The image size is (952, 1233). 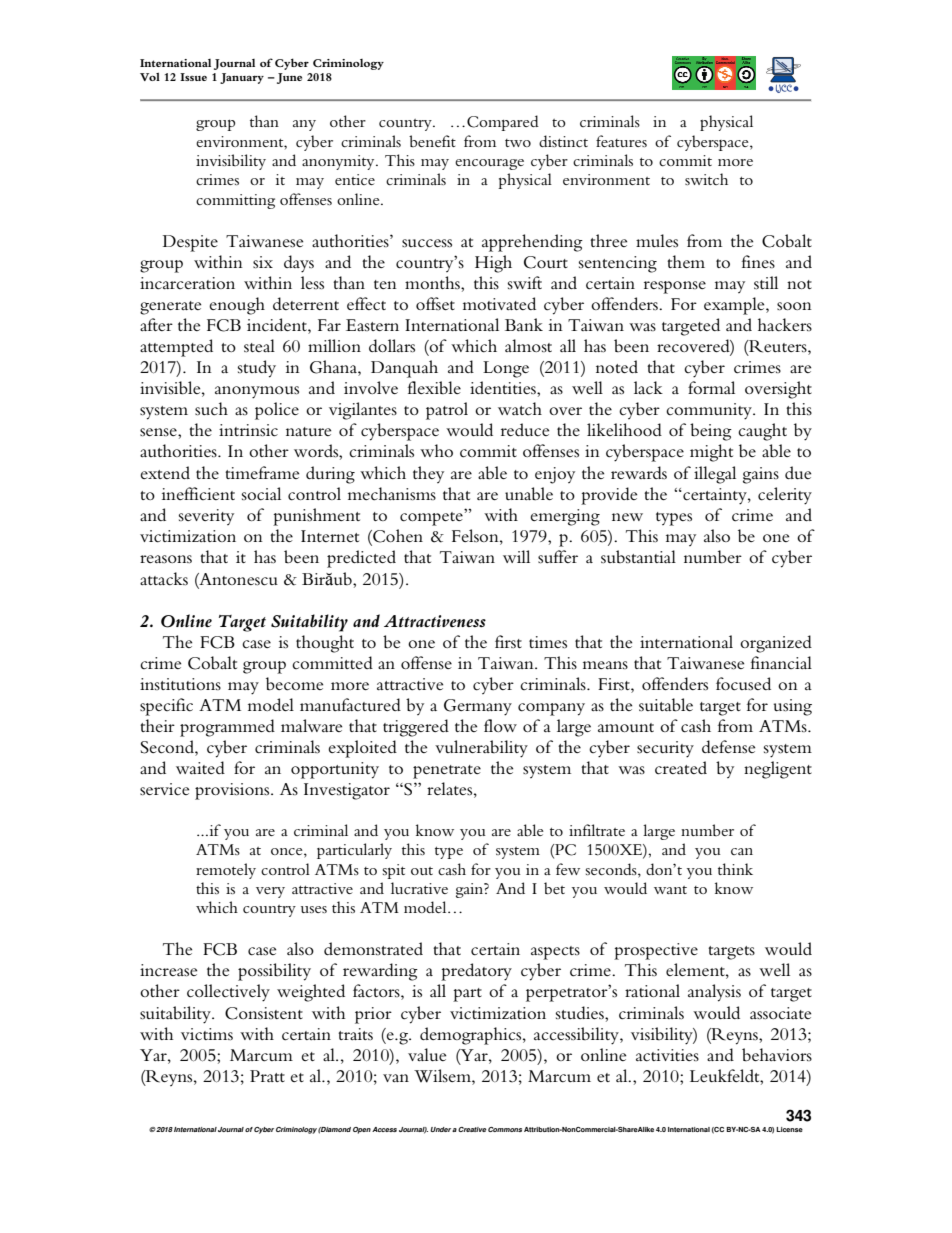 I want to click on formal, so click(x=711, y=387).
